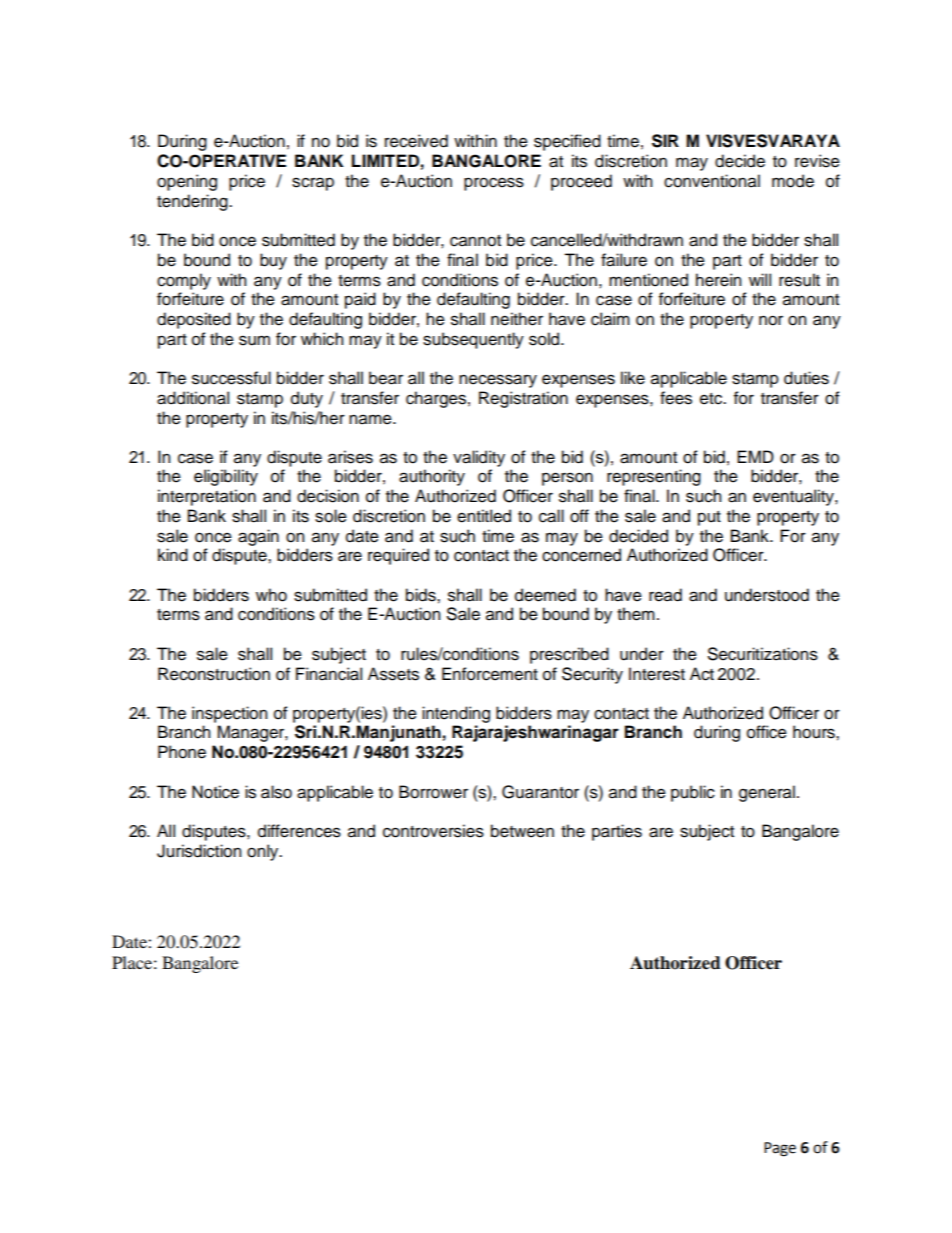  I want to click on general, so click(767, 793).
